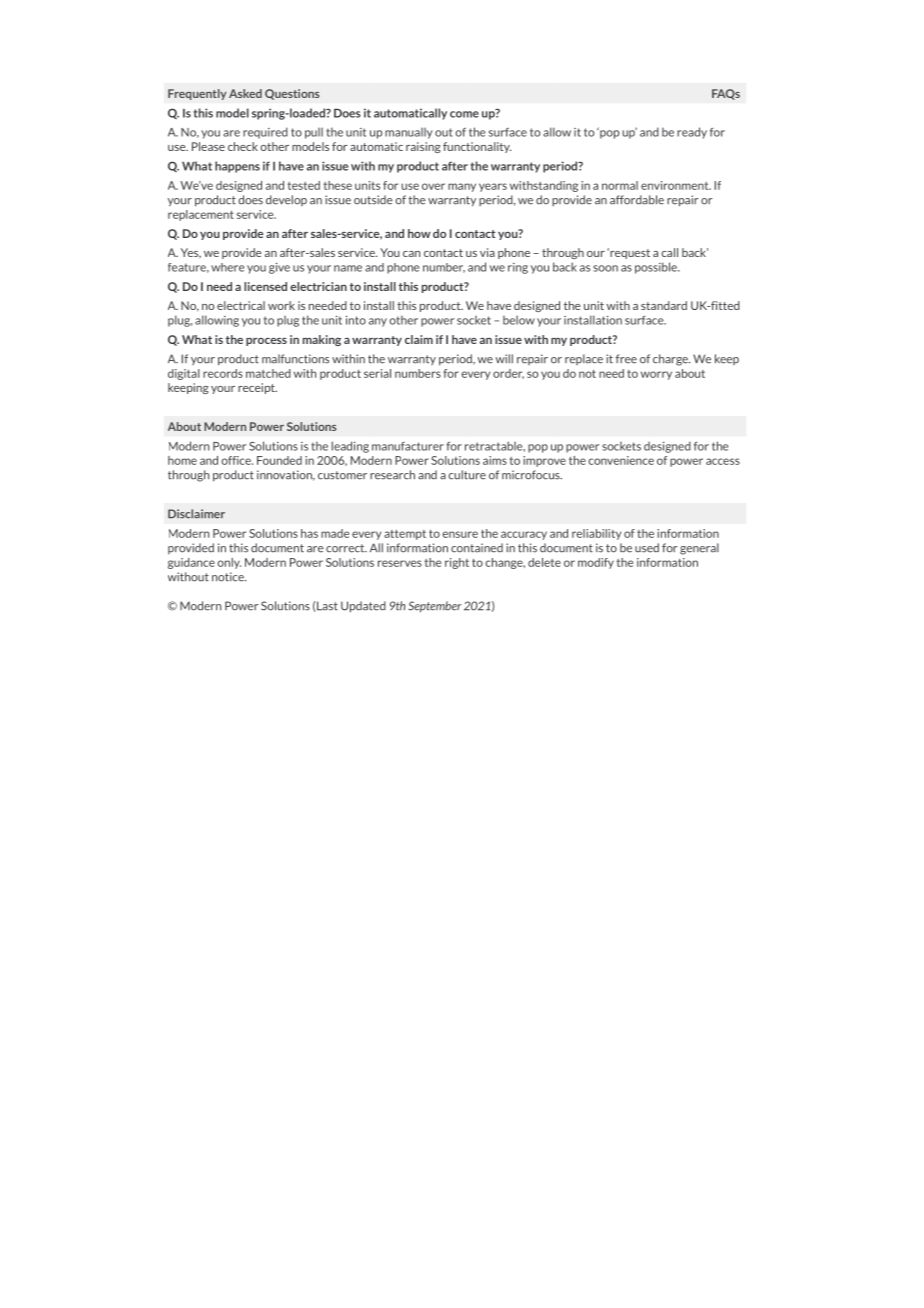  I want to click on manufacturer, so click(408, 446).
